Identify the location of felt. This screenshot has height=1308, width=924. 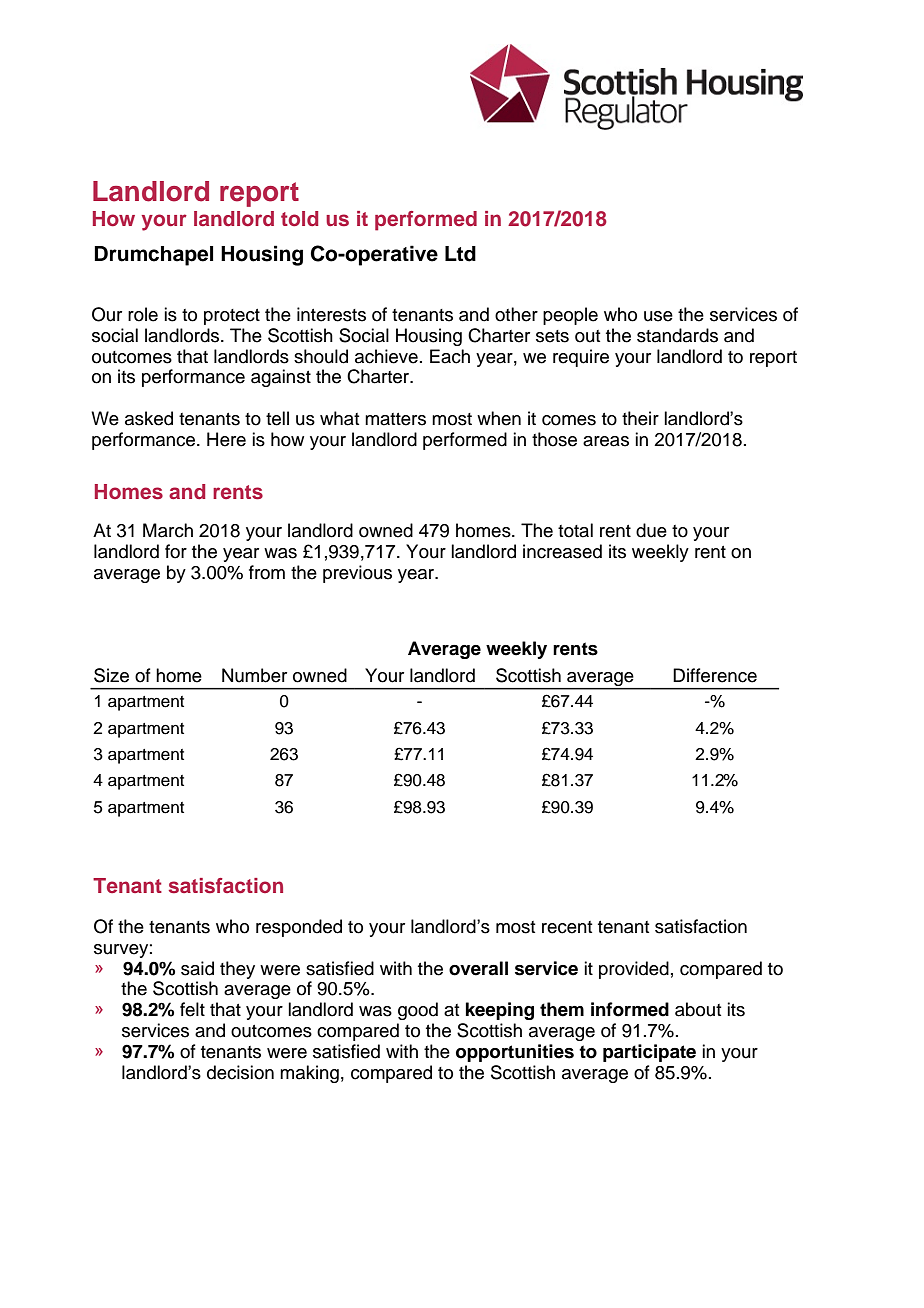
(192, 1009).
